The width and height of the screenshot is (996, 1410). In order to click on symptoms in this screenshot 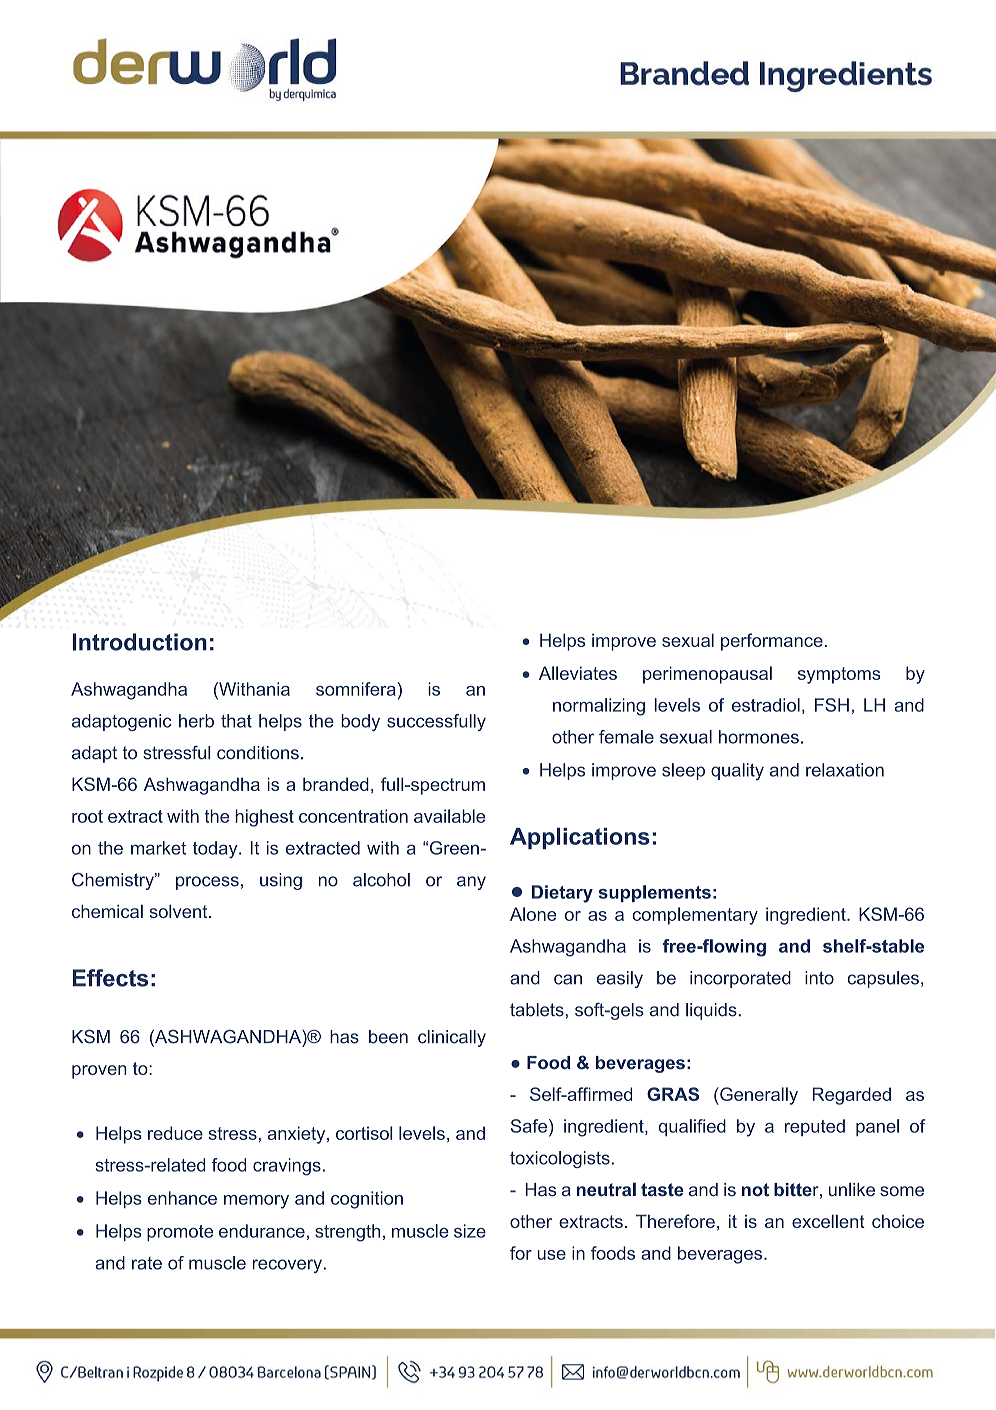, I will do `click(839, 675)`.
